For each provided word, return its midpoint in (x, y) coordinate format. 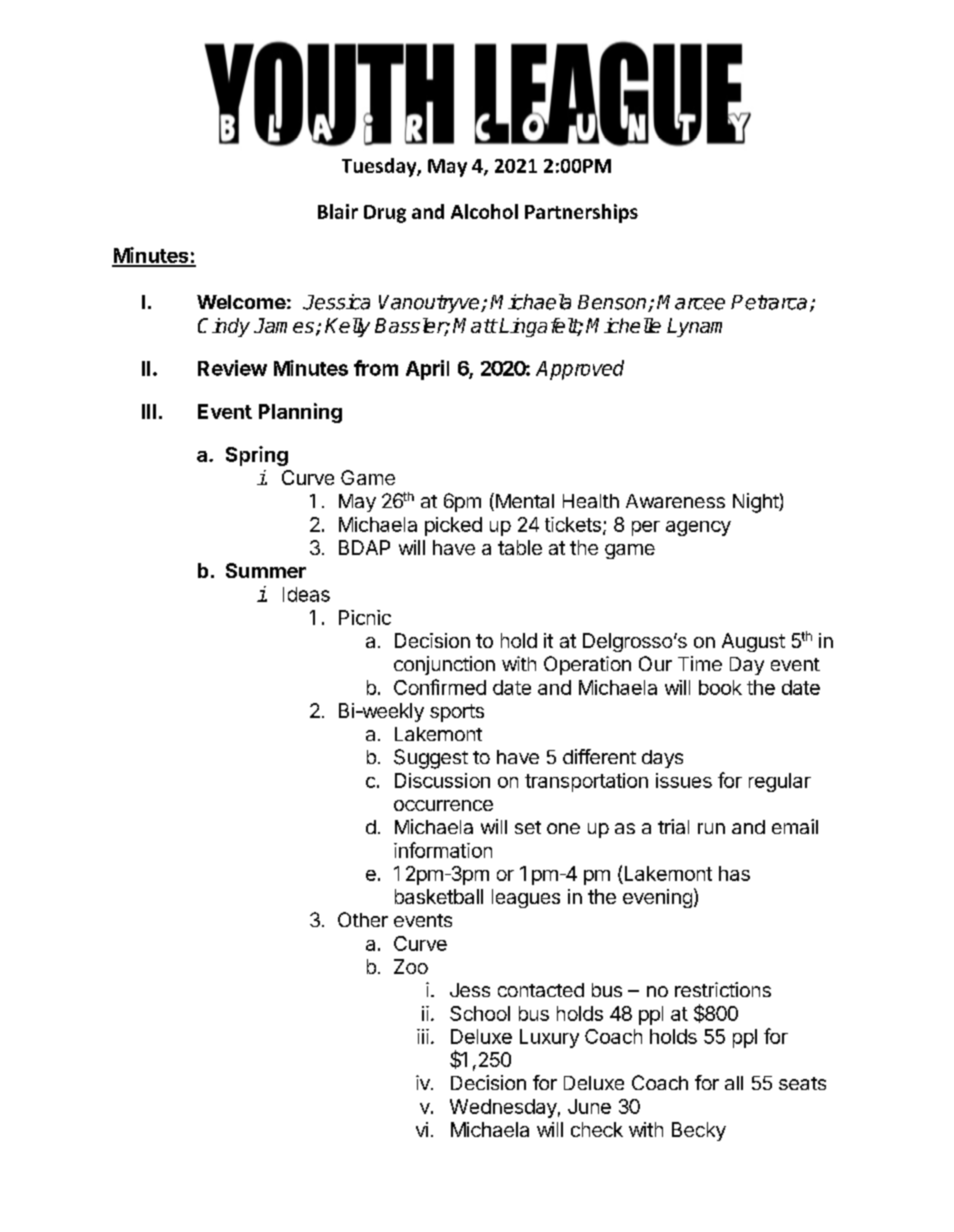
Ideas (306, 594)
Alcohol (484, 211)
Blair (338, 211)
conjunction (444, 665)
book (720, 687)
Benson (613, 303)
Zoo (411, 966)
